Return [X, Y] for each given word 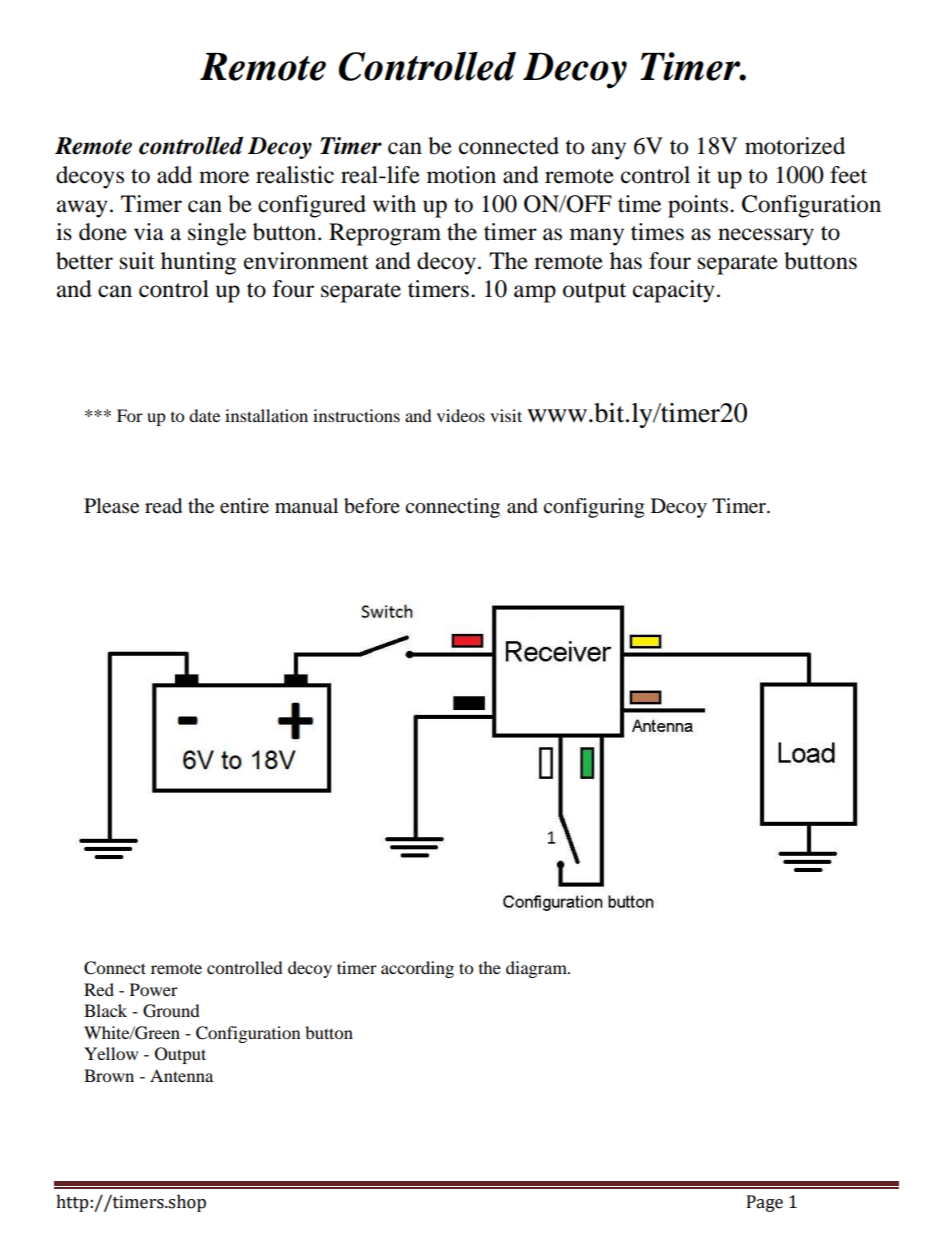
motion [461, 175]
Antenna [181, 1075]
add [174, 175]
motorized [795, 146]
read [163, 506]
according [417, 969]
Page [765, 1203]
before [372, 506]
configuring [593, 508]
